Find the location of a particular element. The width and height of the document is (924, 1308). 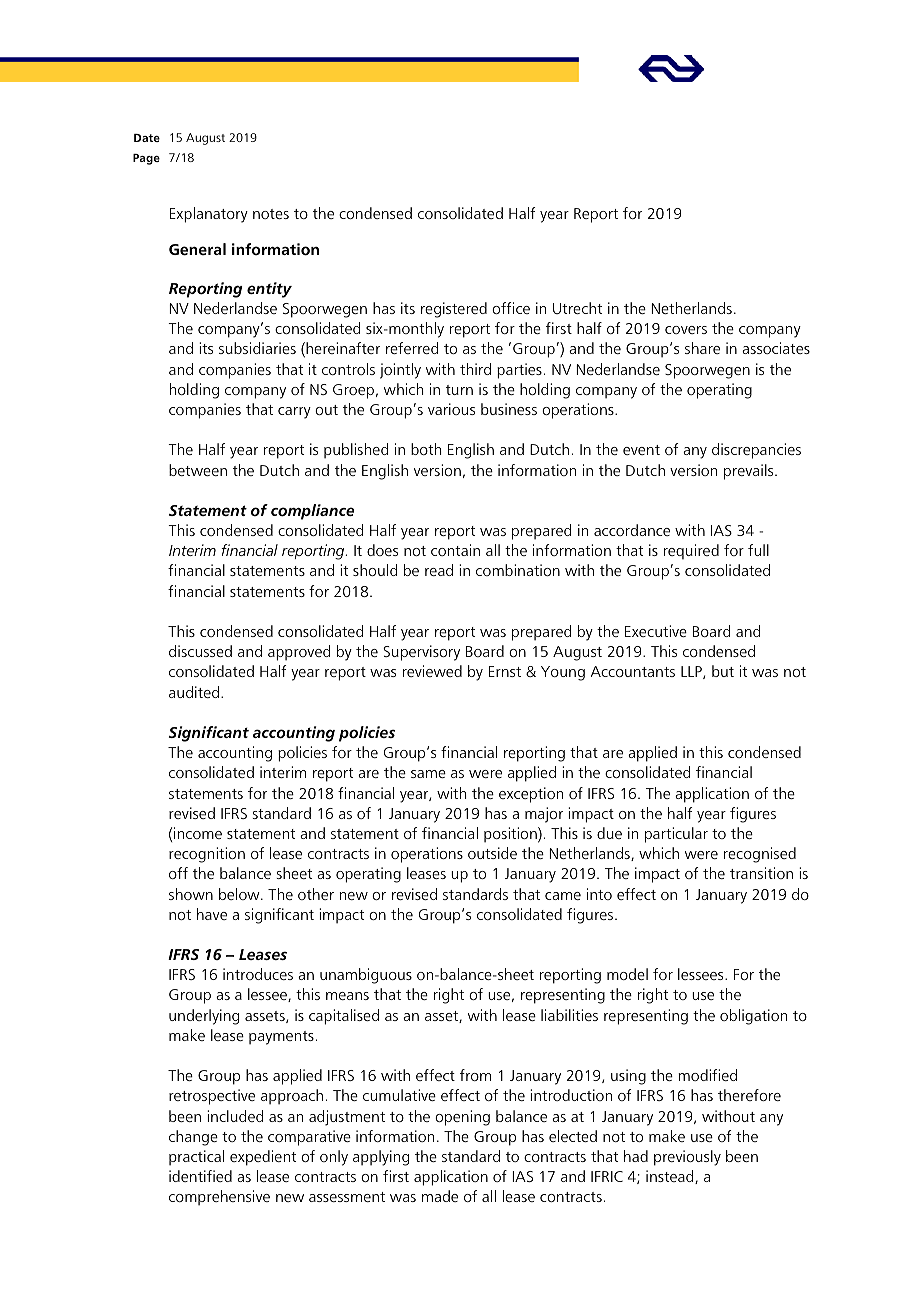

reviewed is located at coordinates (432, 671).
